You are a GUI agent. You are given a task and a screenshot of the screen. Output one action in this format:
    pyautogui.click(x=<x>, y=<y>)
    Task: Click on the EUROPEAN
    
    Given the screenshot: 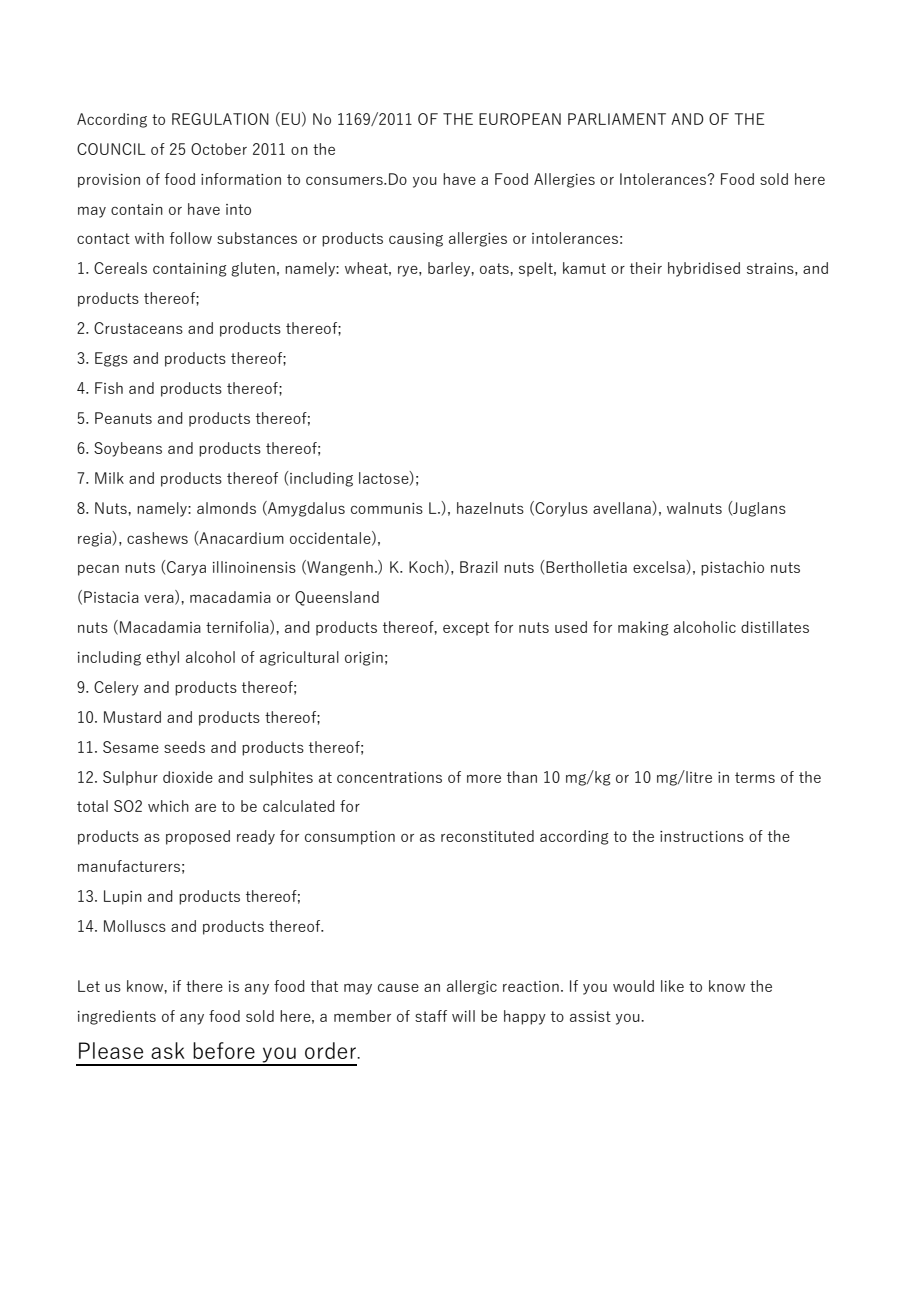 What is the action you would take?
    pyautogui.click(x=520, y=119)
